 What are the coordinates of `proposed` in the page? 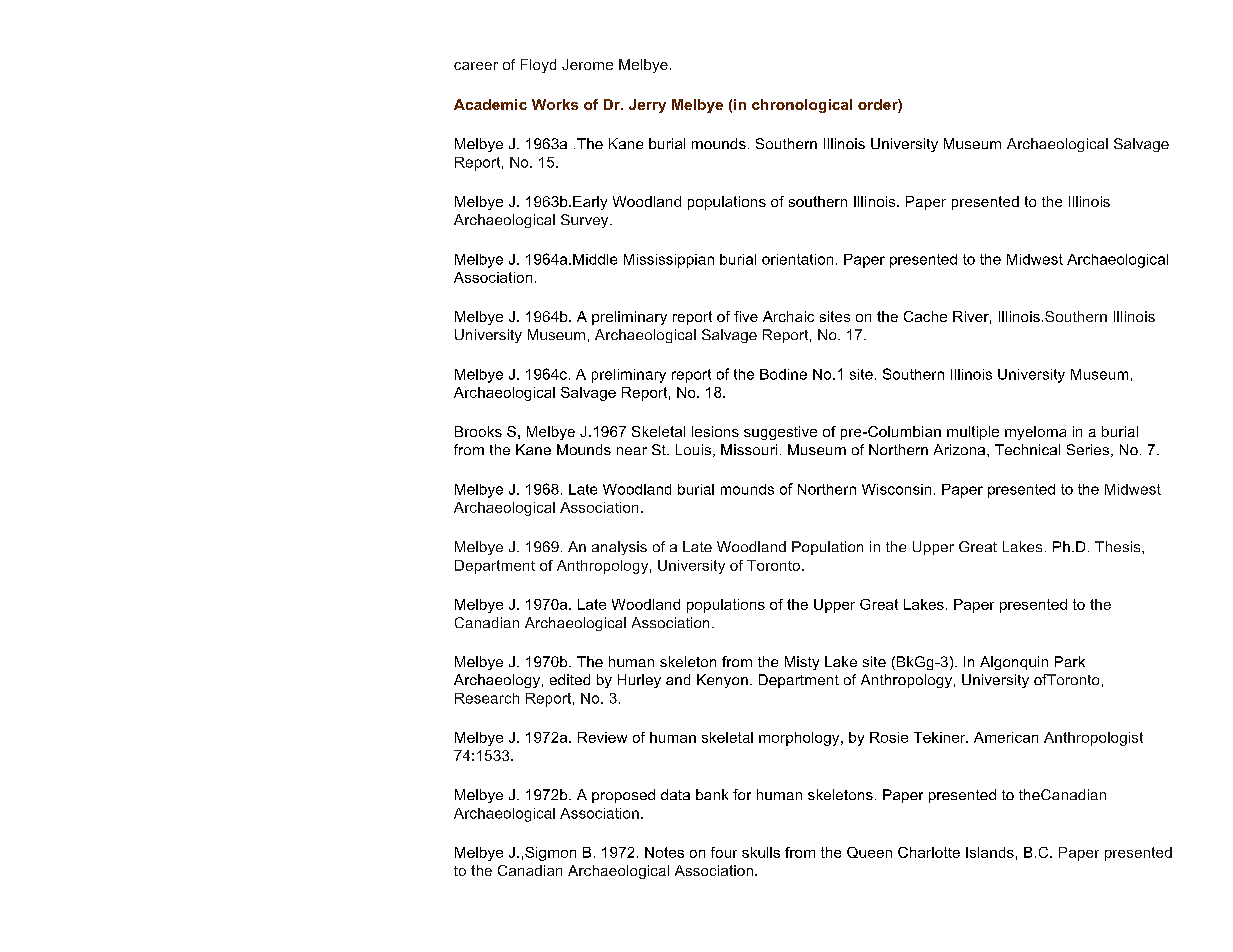 It's located at (623, 796).
